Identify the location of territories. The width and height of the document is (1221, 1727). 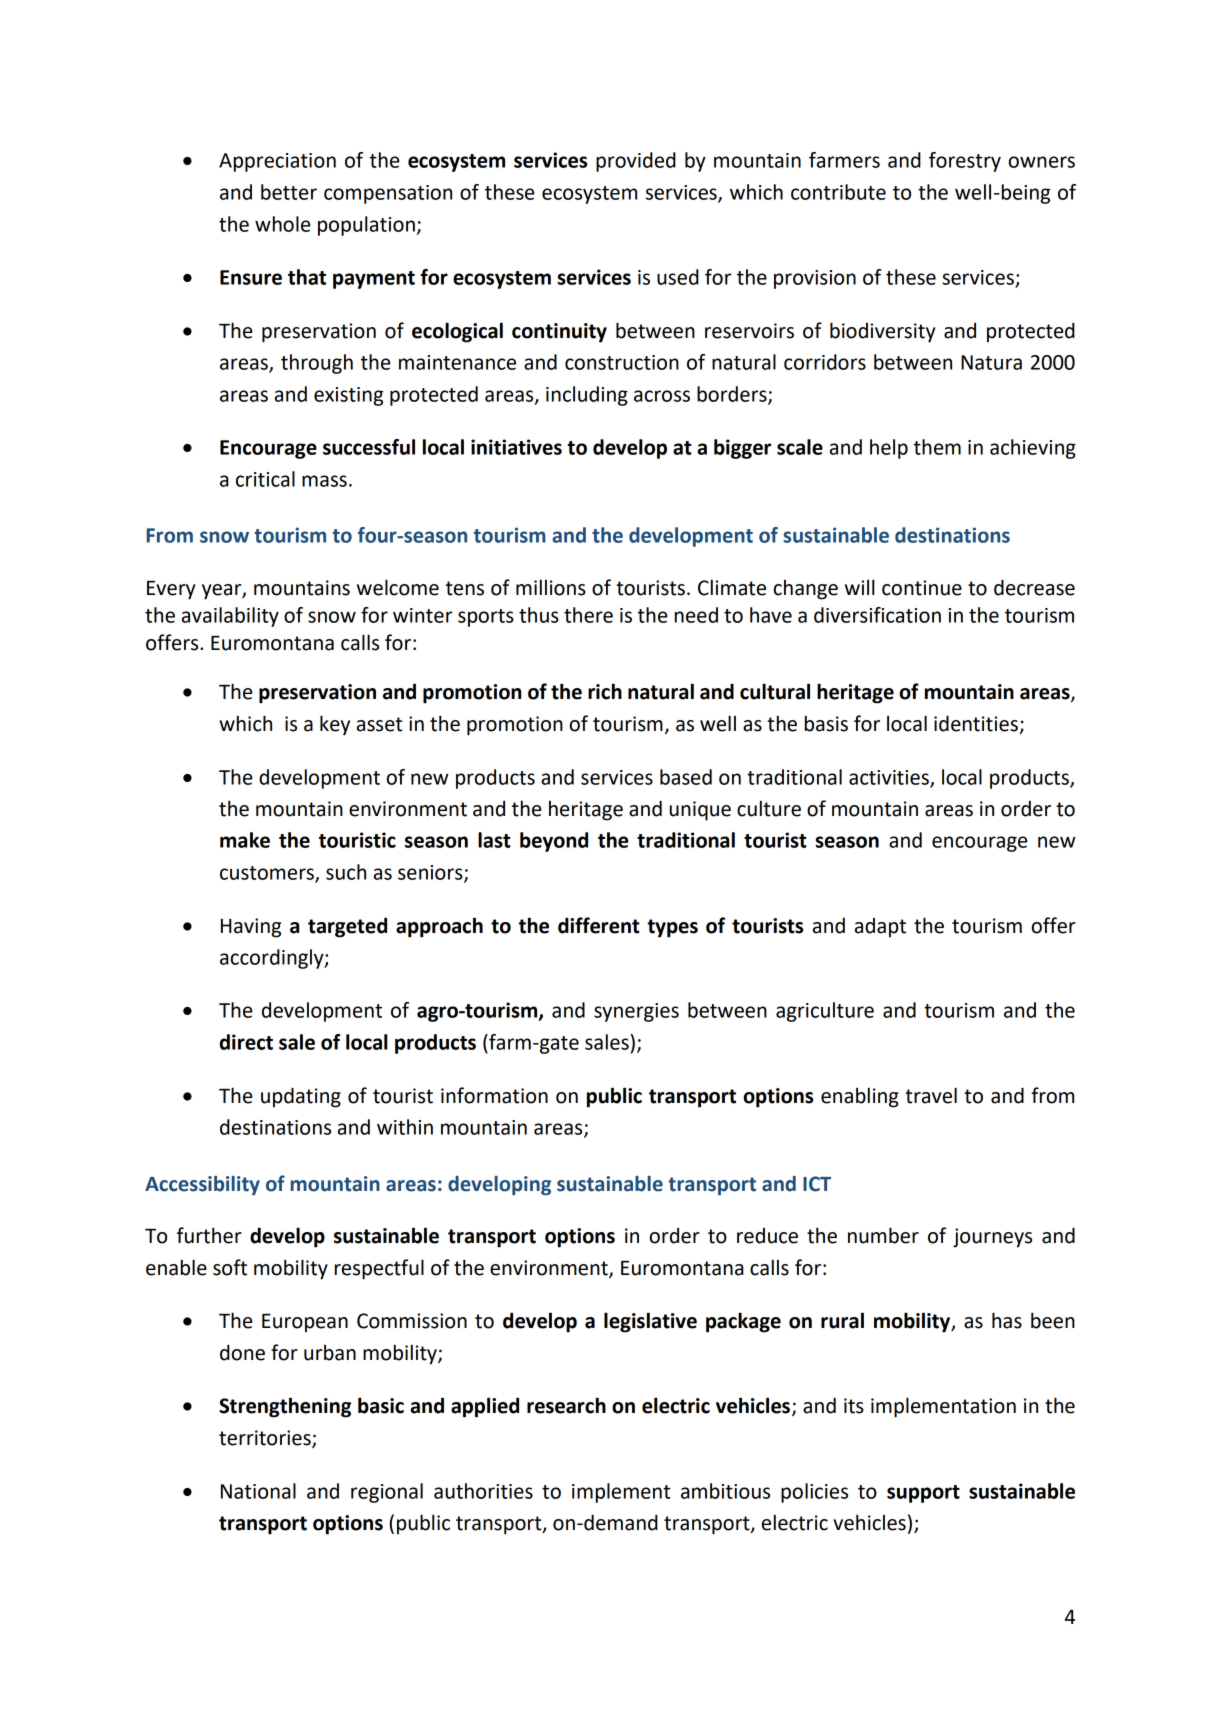
(266, 1439).
